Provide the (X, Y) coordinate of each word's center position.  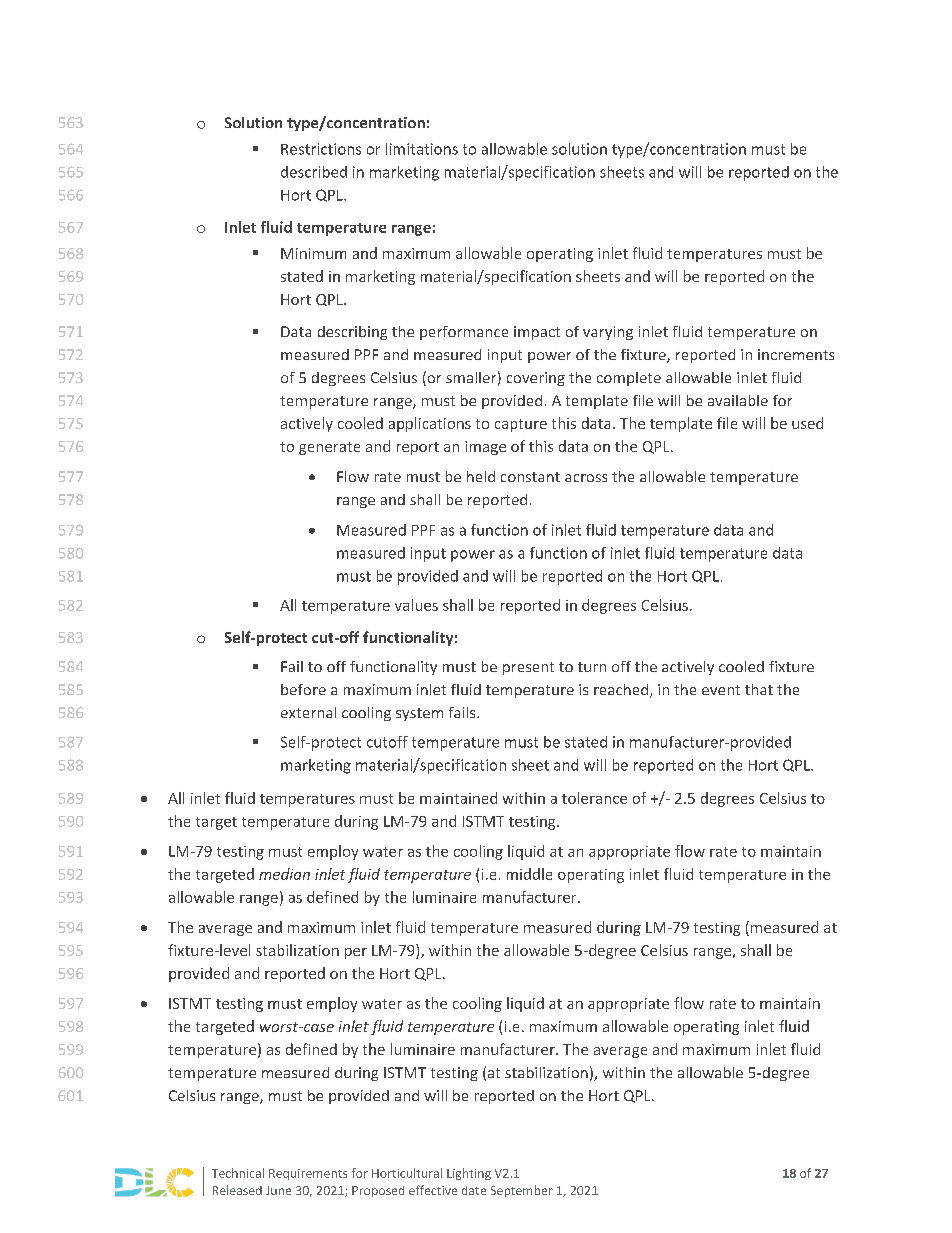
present (528, 668)
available (738, 400)
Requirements (308, 1174)
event (721, 690)
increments (796, 354)
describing (352, 333)
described (314, 172)
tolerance (594, 798)
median (284, 874)
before (303, 689)
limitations (422, 149)
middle (529, 874)
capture (521, 425)
